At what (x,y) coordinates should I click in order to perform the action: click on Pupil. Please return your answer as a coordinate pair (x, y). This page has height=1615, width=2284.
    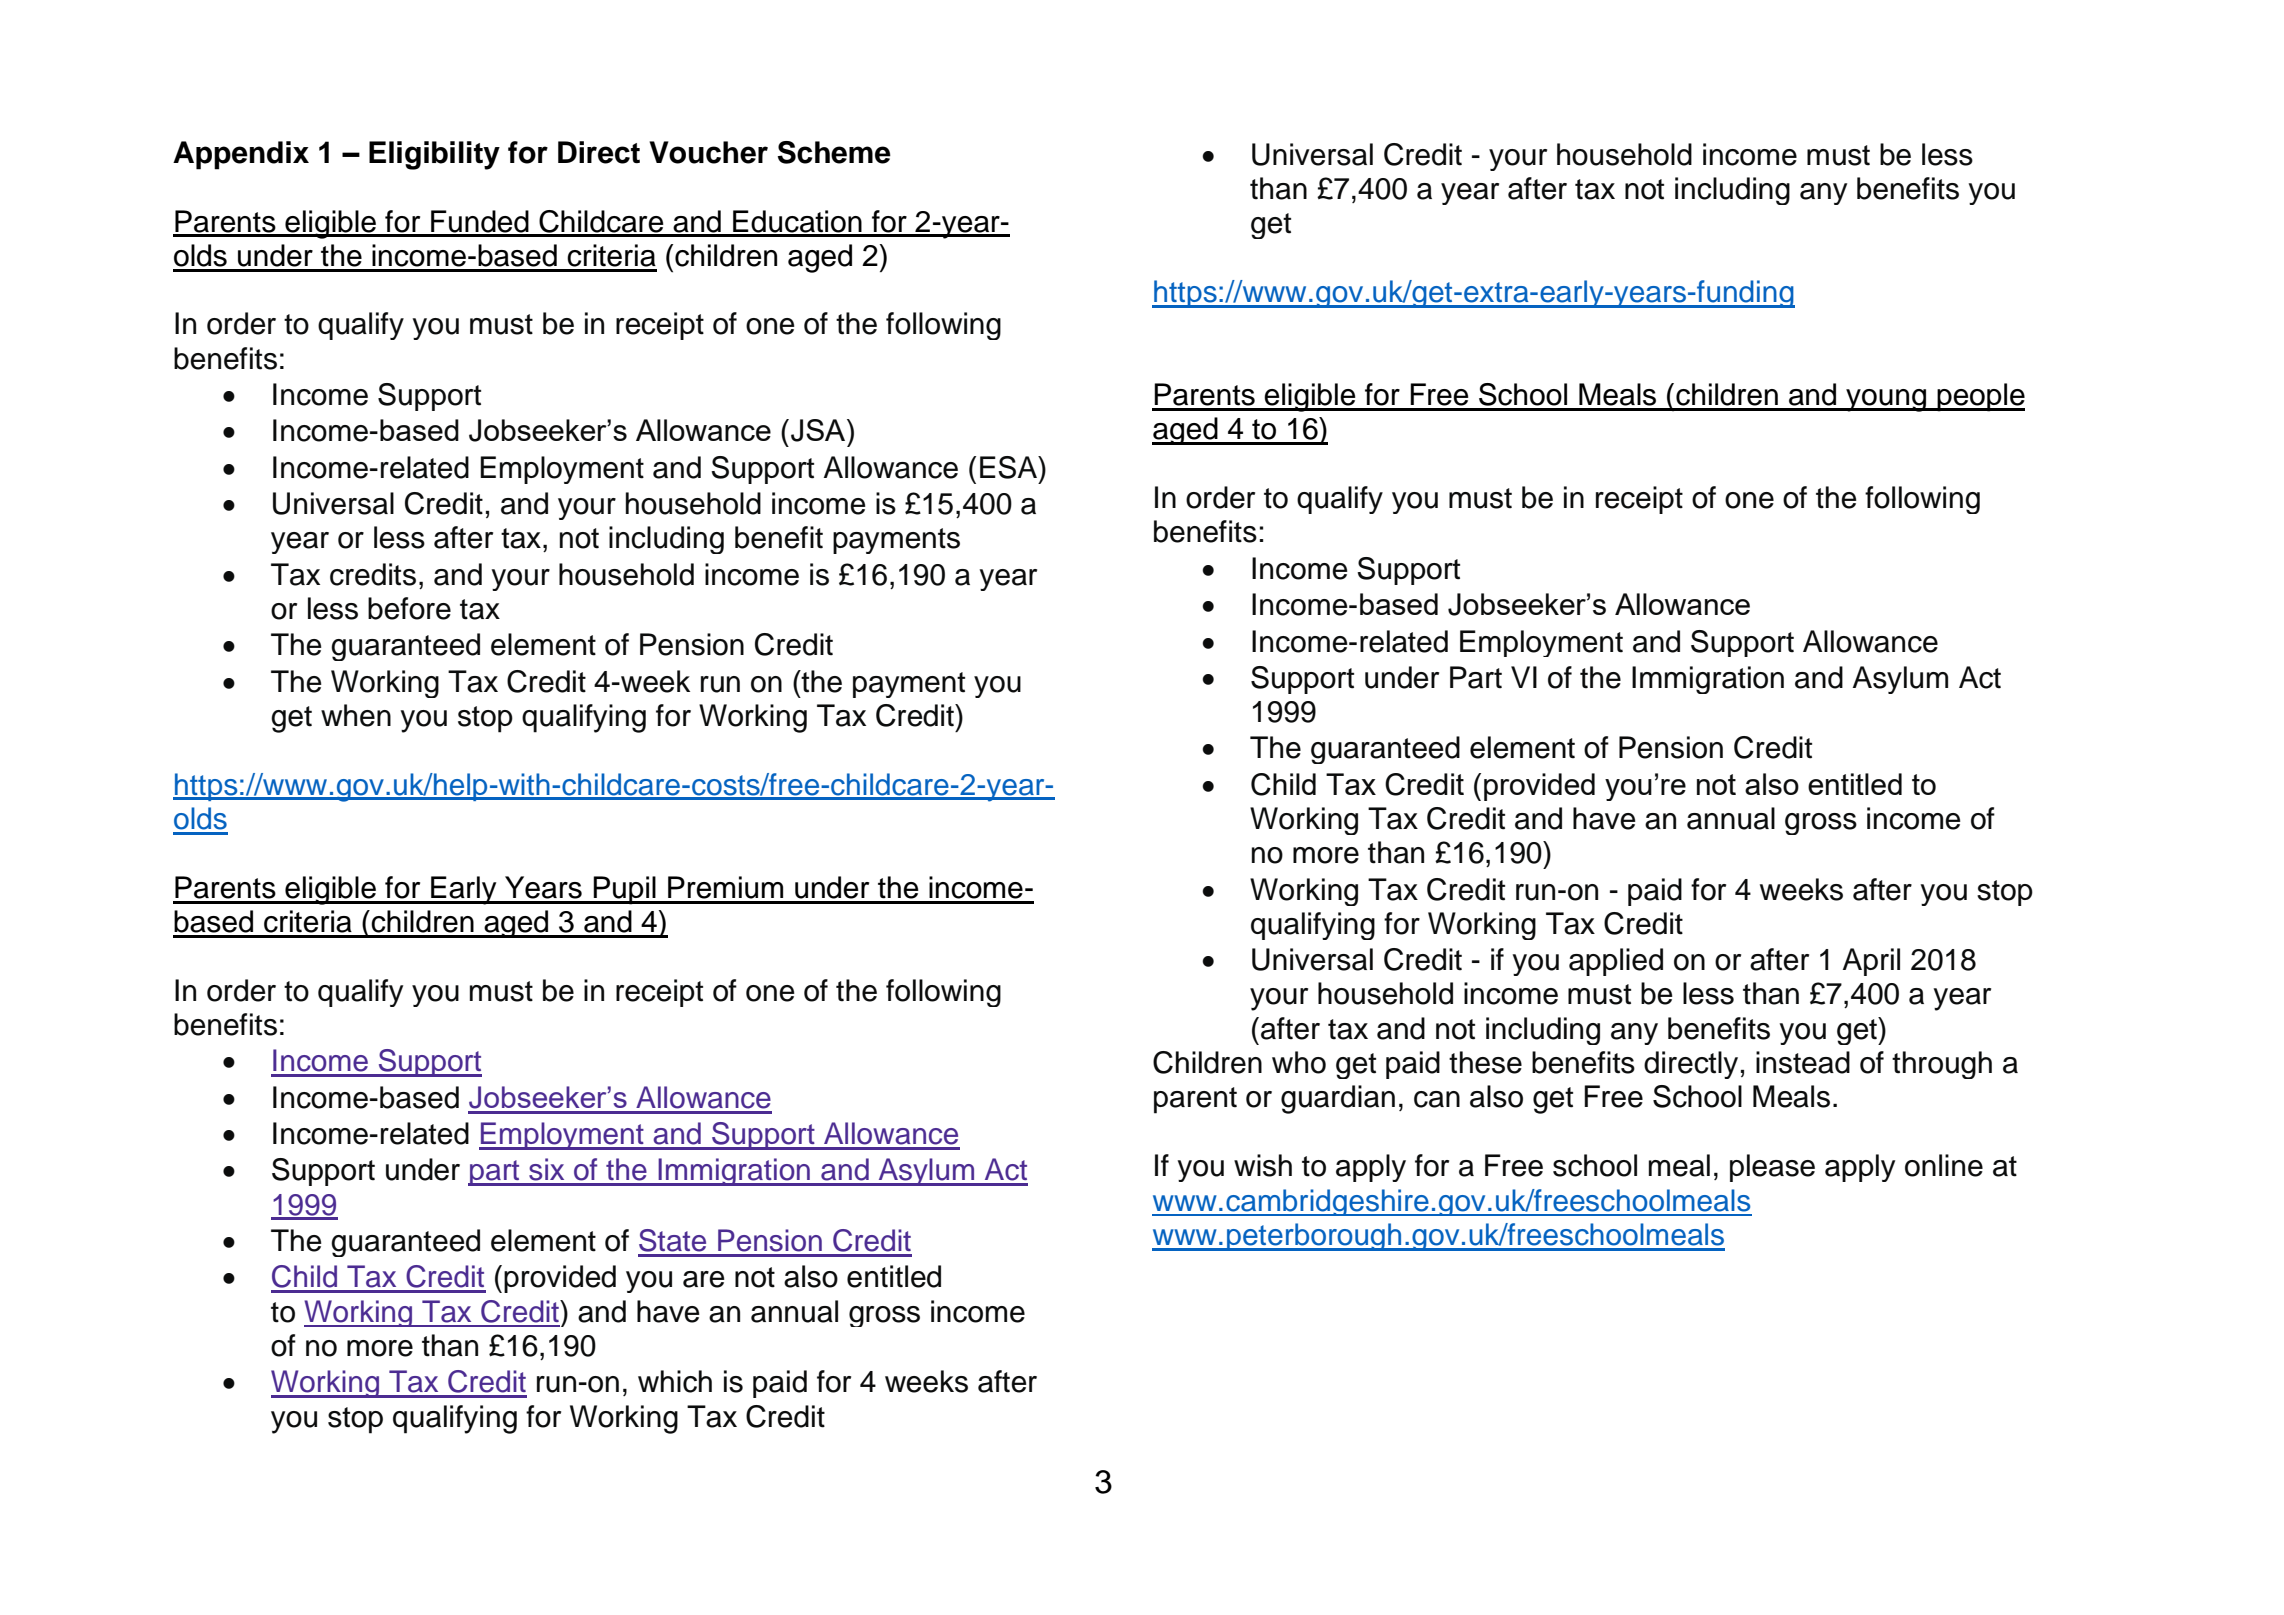
    Looking at the image, I should click on (624, 890).
